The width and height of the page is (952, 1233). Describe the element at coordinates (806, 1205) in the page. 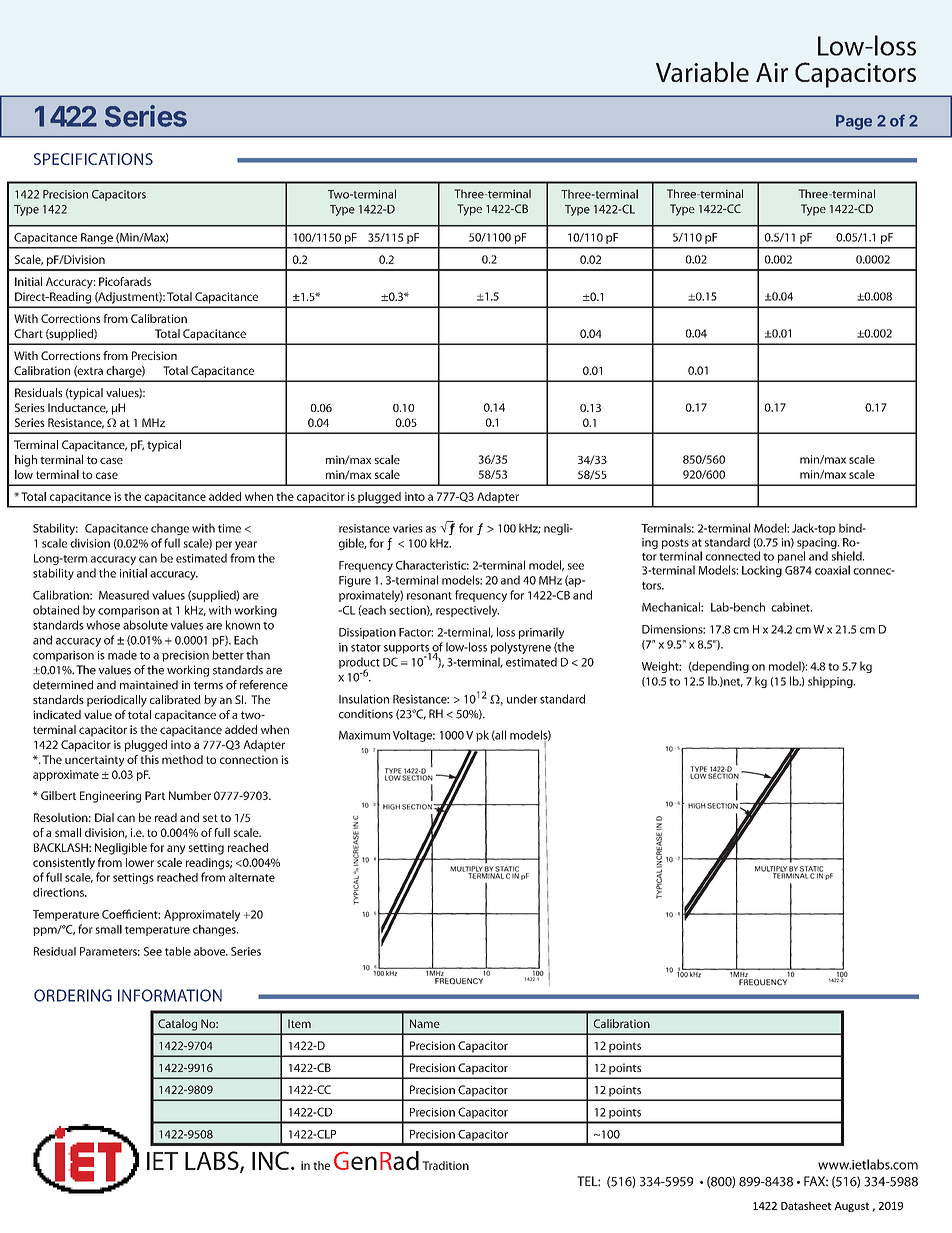

I see `Datasheet` at that location.
